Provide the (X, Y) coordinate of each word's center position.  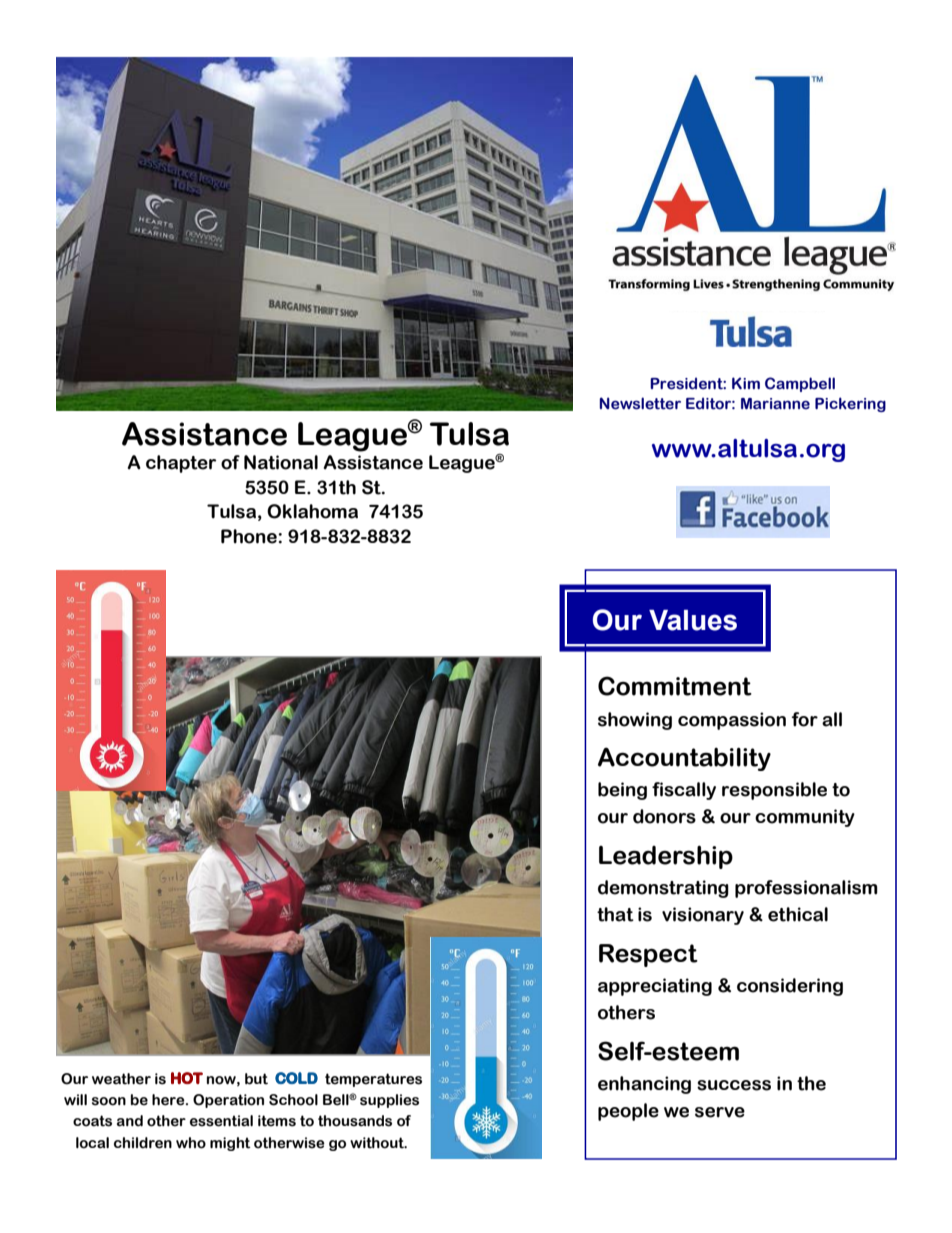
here (169, 1100)
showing (635, 721)
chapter (181, 464)
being (622, 791)
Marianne (775, 404)
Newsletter (640, 403)
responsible (774, 791)
